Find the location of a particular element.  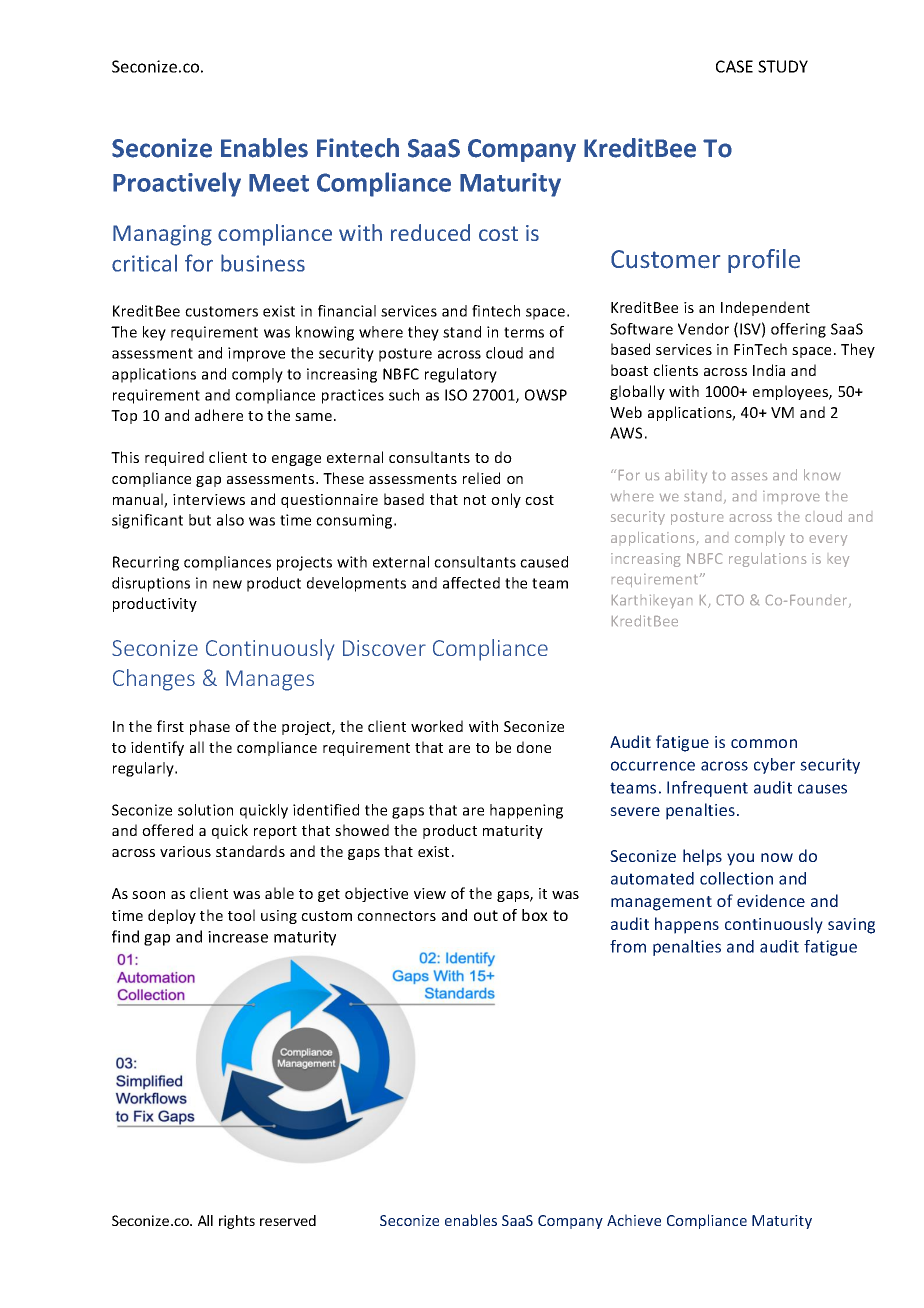

STUDY is located at coordinates (783, 66).
